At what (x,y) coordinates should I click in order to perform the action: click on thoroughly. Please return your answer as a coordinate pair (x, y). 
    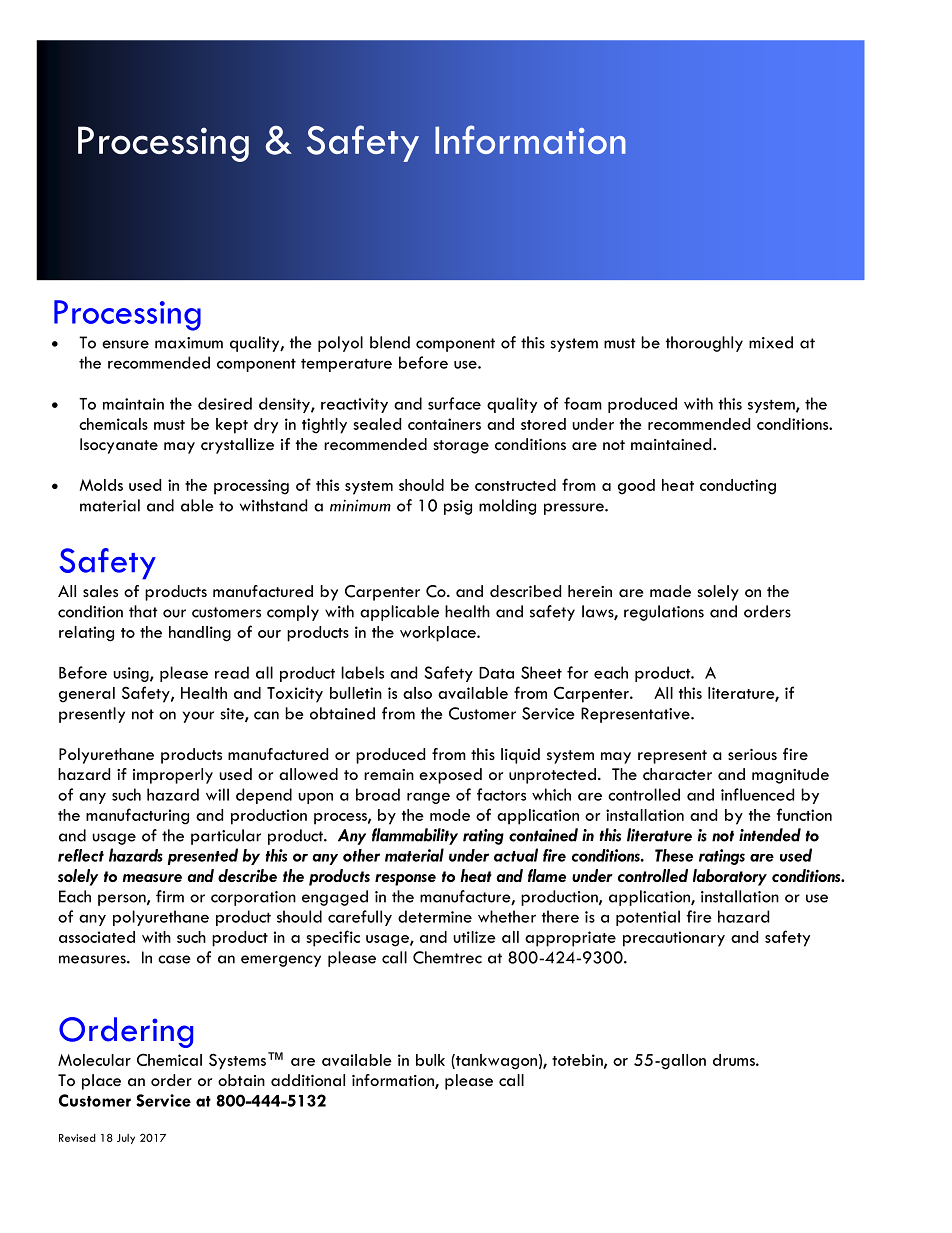
    Looking at the image, I should click on (704, 344).
